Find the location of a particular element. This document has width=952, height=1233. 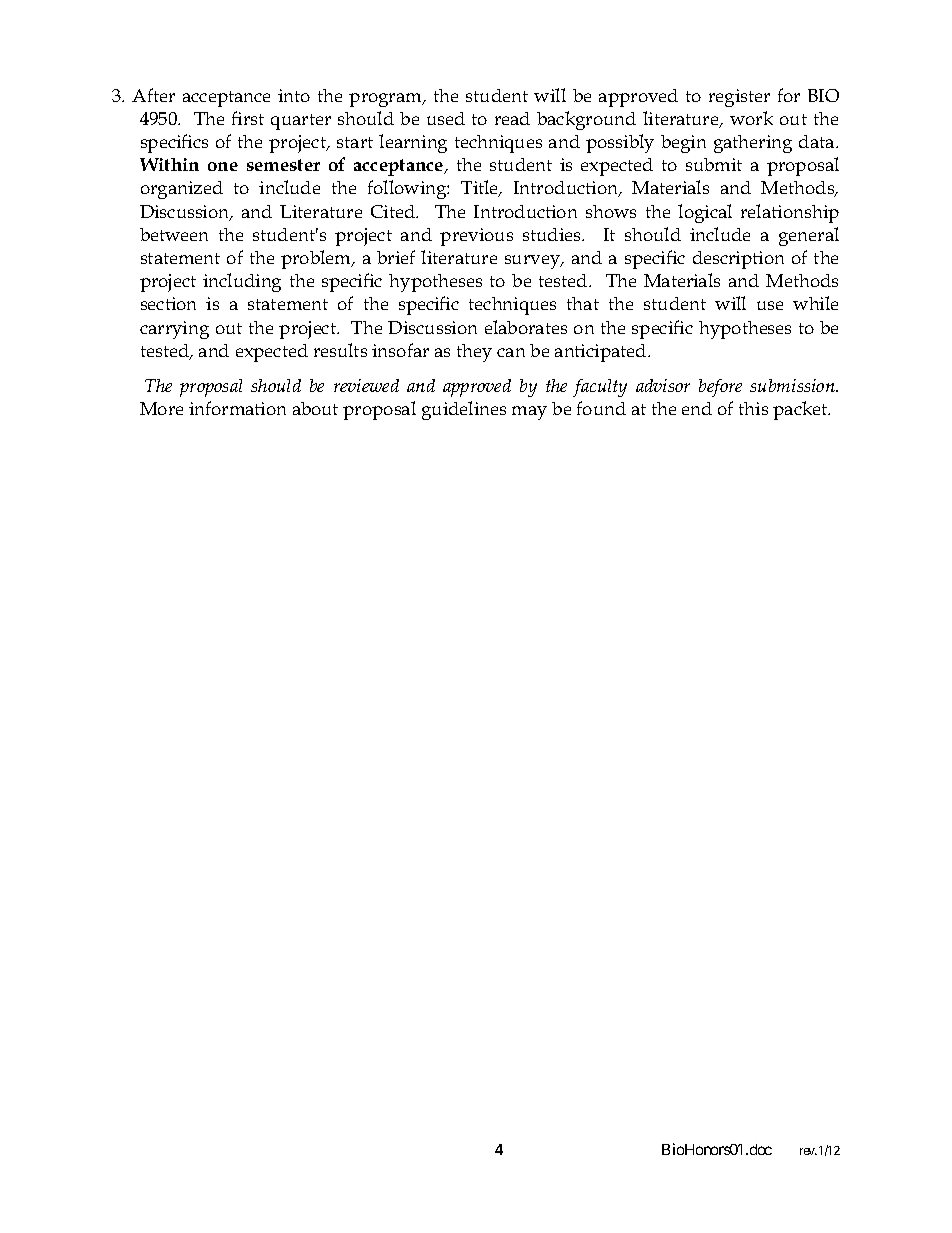

problem is located at coordinates (317, 259).
